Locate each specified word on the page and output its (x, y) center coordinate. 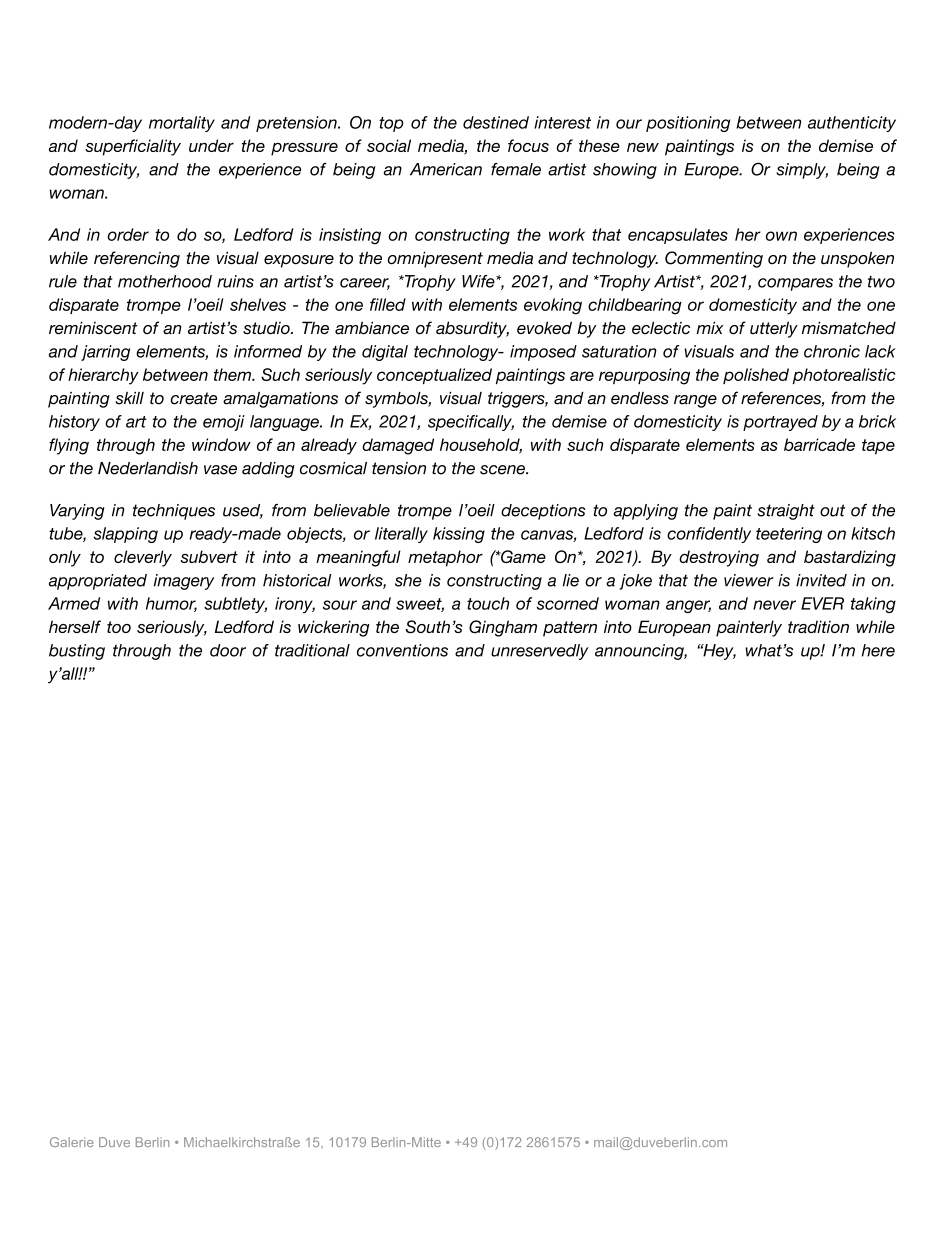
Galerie (72, 1142)
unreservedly (540, 652)
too (119, 627)
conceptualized (434, 376)
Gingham (503, 628)
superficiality (133, 147)
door (228, 650)
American (446, 169)
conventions (402, 650)
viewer (749, 580)
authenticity (852, 124)
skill (129, 398)
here (878, 650)
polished (756, 376)
